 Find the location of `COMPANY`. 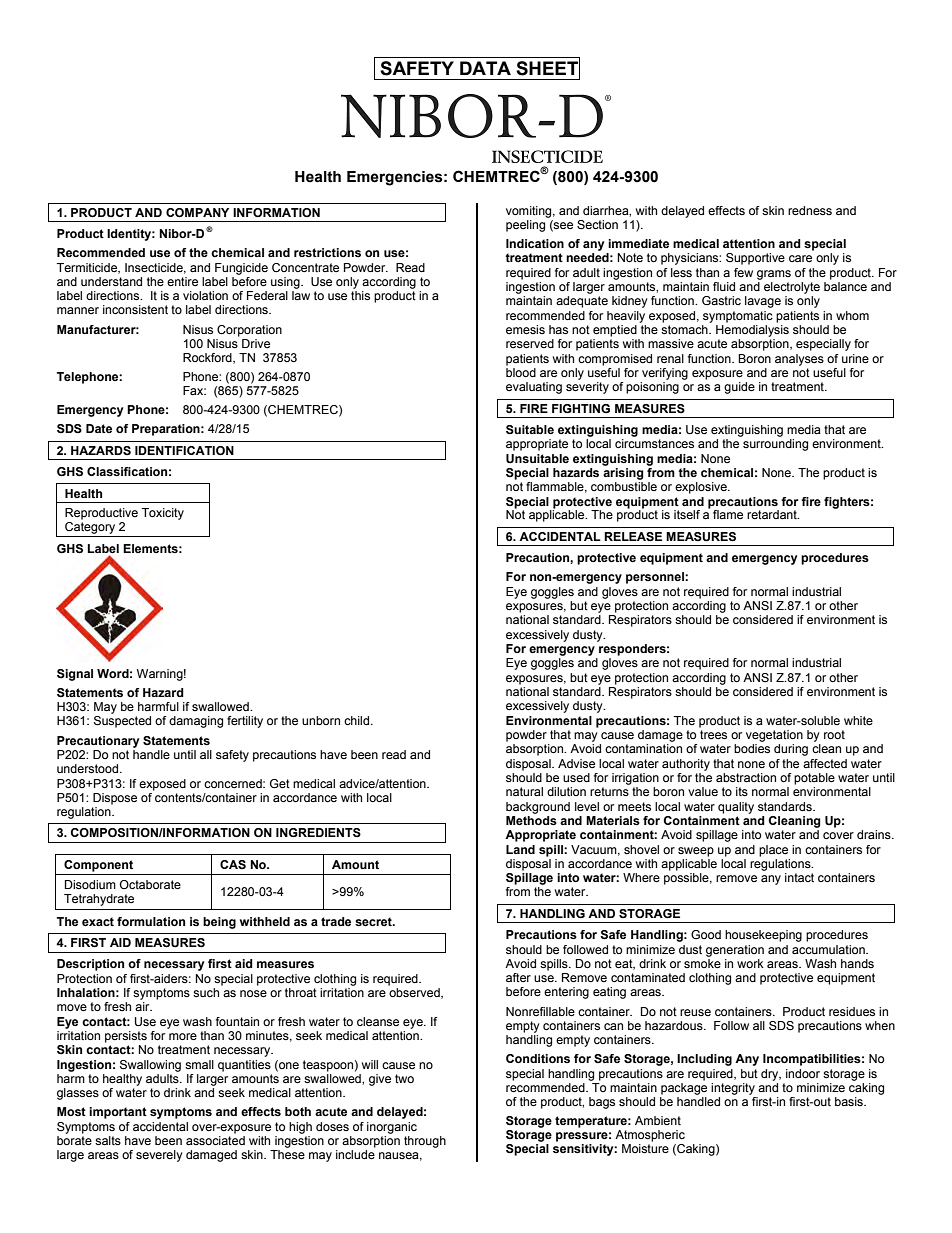

COMPANY is located at coordinates (197, 212).
